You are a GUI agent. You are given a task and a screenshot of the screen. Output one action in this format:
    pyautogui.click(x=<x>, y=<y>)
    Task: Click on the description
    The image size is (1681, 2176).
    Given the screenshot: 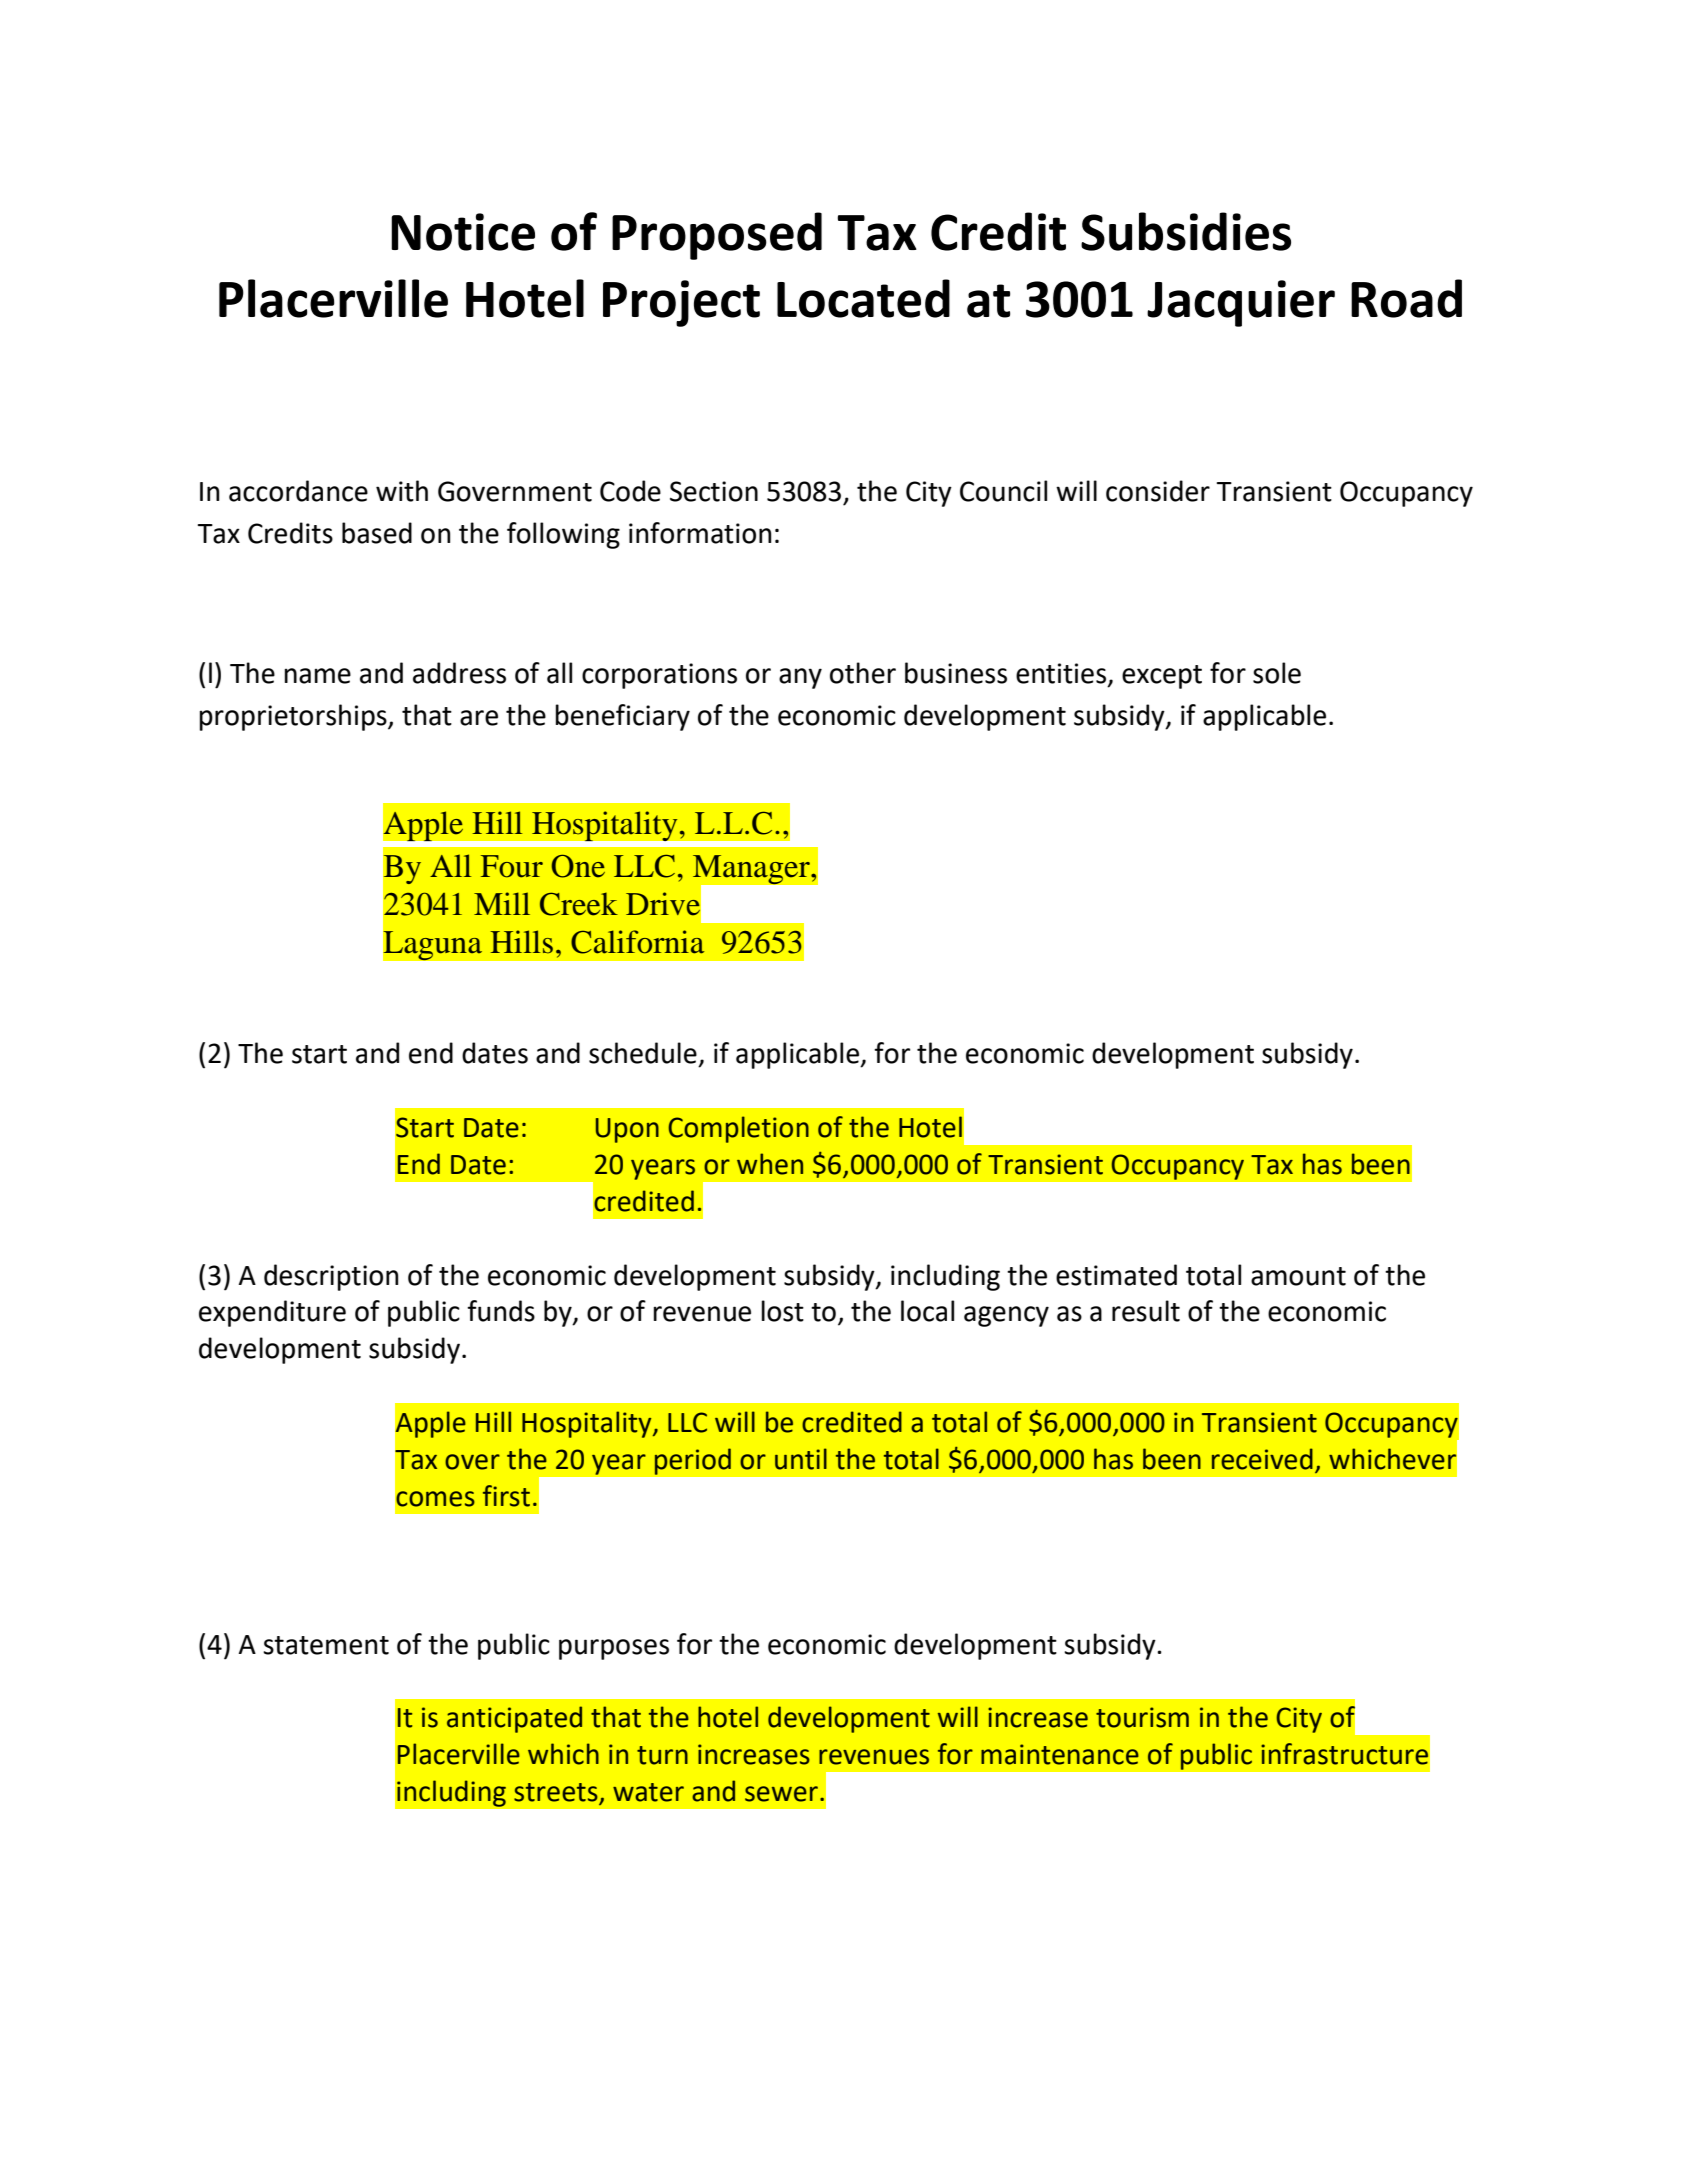 What is the action you would take?
    pyautogui.click(x=331, y=1277)
